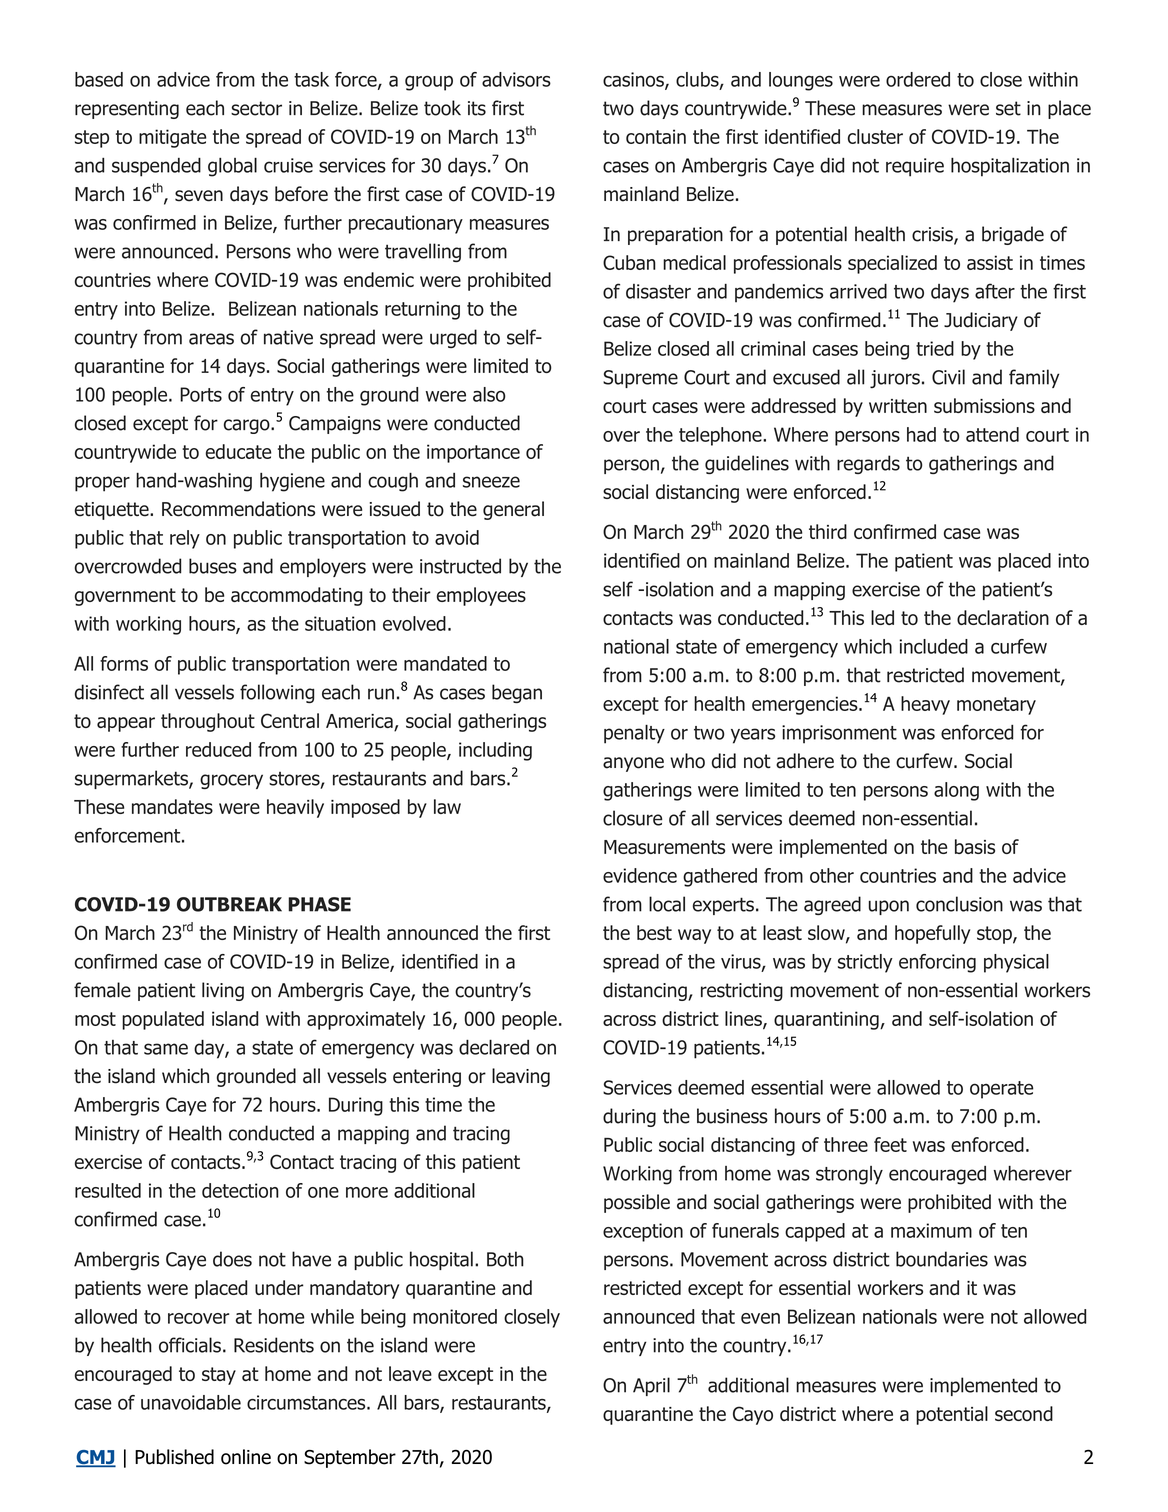  I want to click on cluster, so click(875, 136).
